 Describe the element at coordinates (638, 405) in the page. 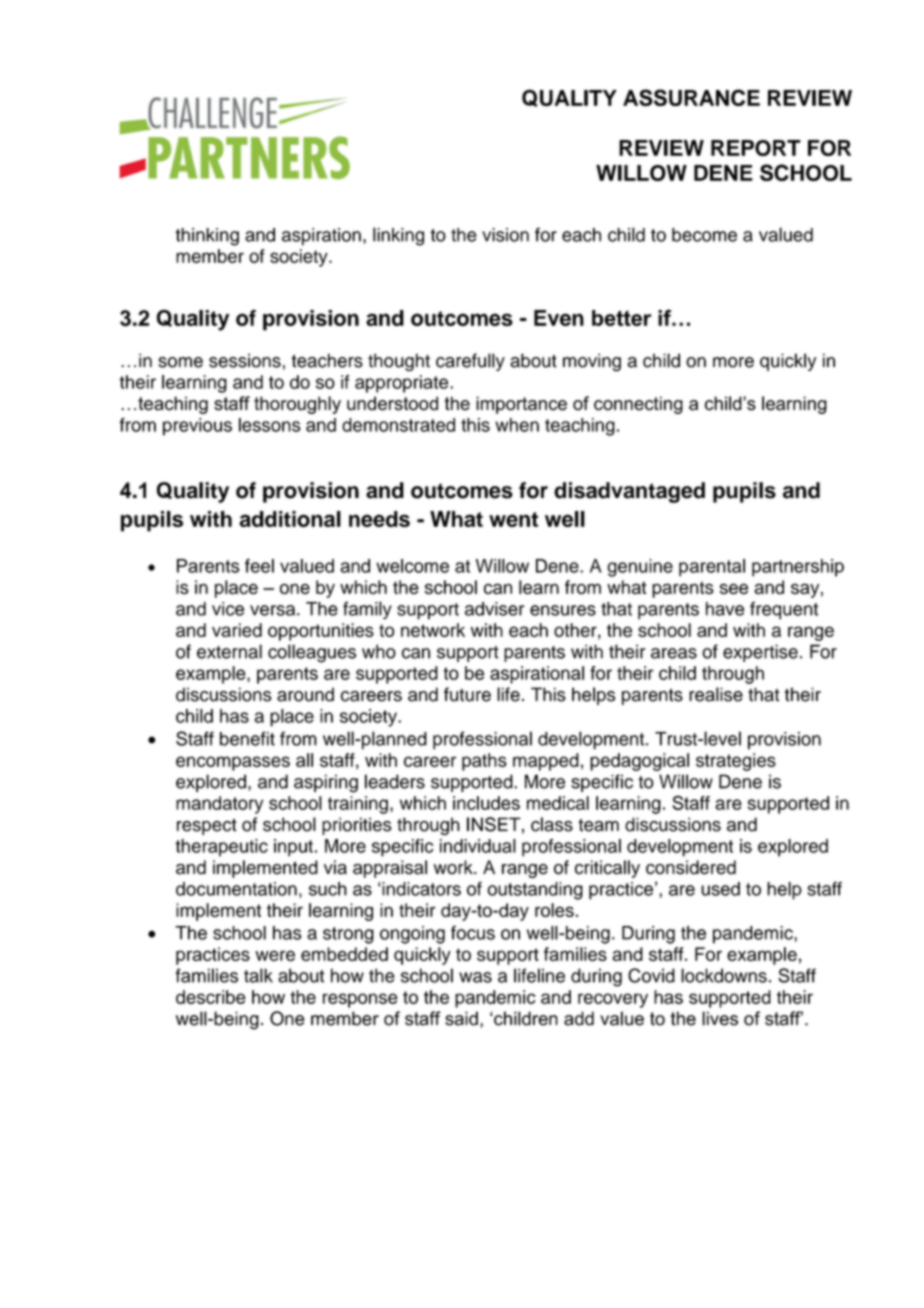

I see `connecting` at that location.
